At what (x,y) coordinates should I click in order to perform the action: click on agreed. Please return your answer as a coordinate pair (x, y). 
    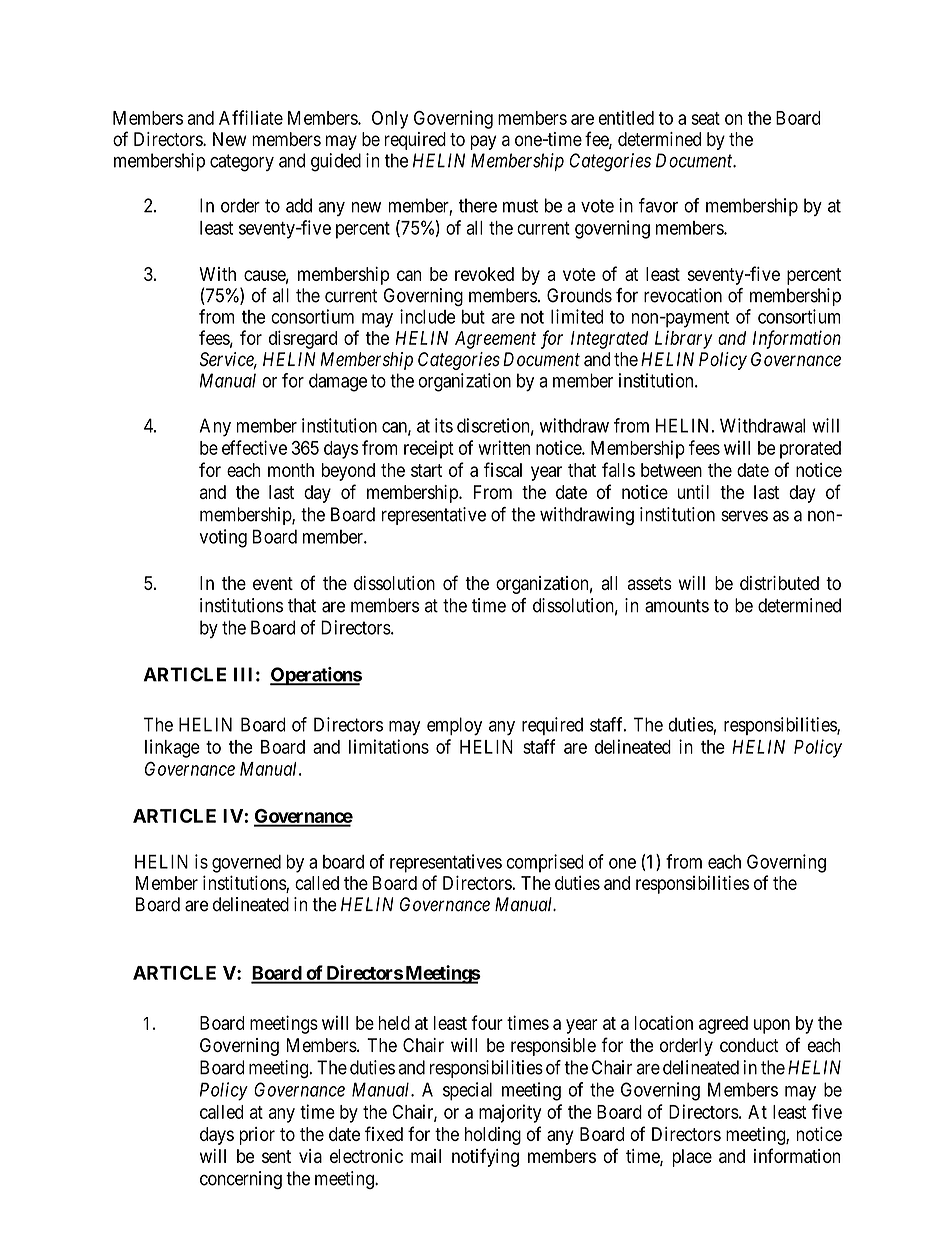
    Looking at the image, I should click on (723, 1025).
